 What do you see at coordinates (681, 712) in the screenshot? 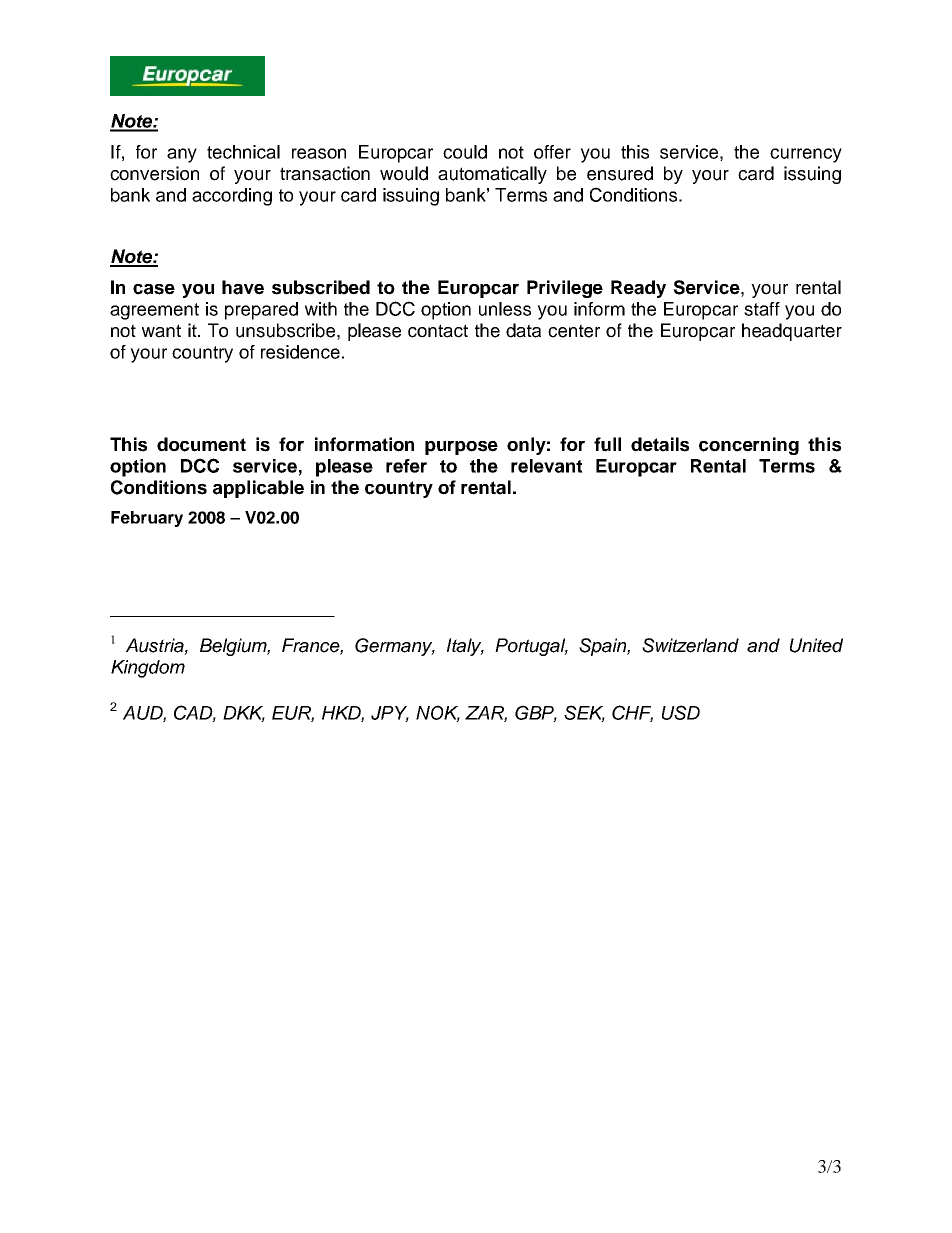
I see `USD` at bounding box center [681, 712].
